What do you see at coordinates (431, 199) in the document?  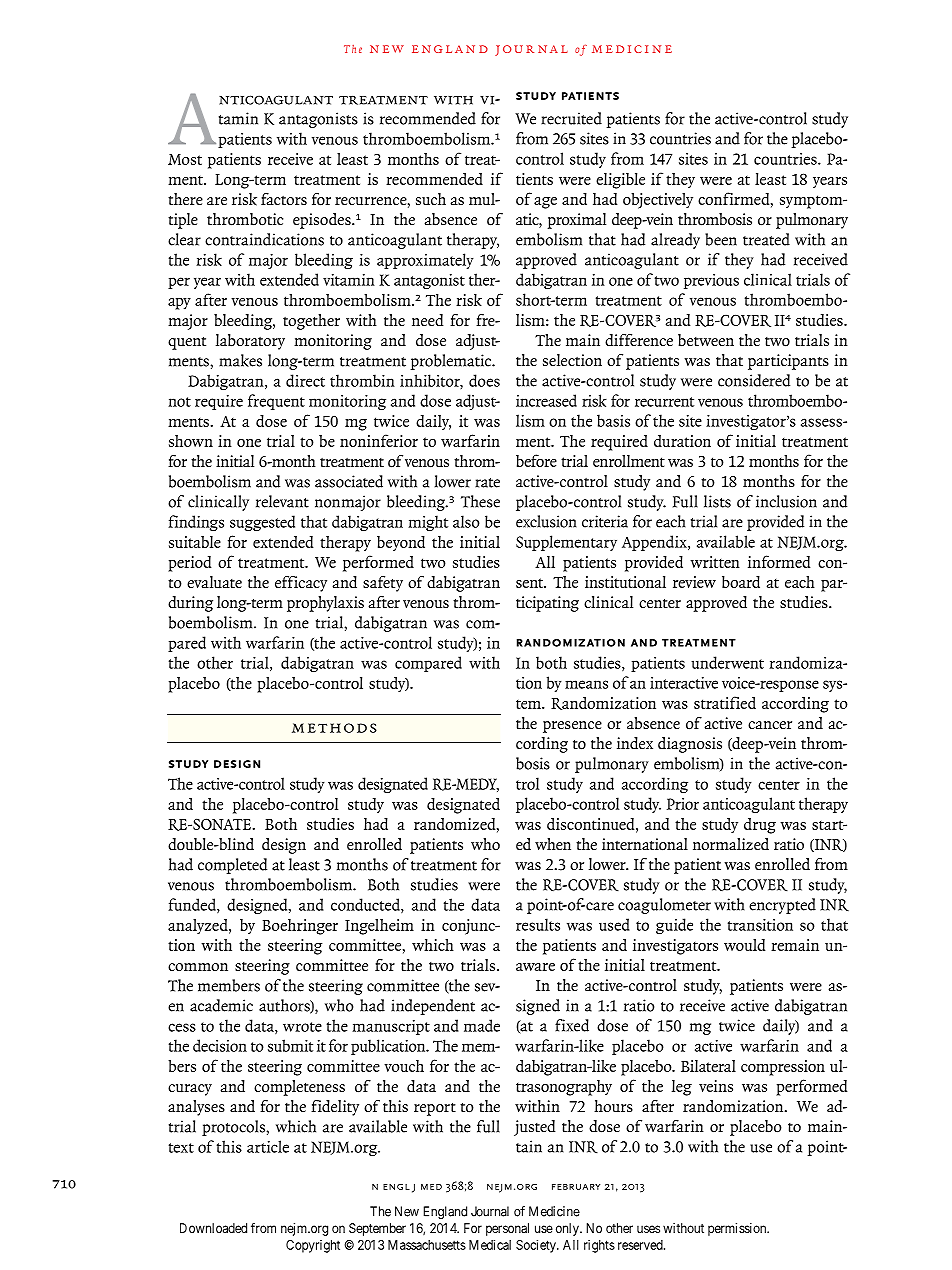 I see `such` at bounding box center [431, 199].
